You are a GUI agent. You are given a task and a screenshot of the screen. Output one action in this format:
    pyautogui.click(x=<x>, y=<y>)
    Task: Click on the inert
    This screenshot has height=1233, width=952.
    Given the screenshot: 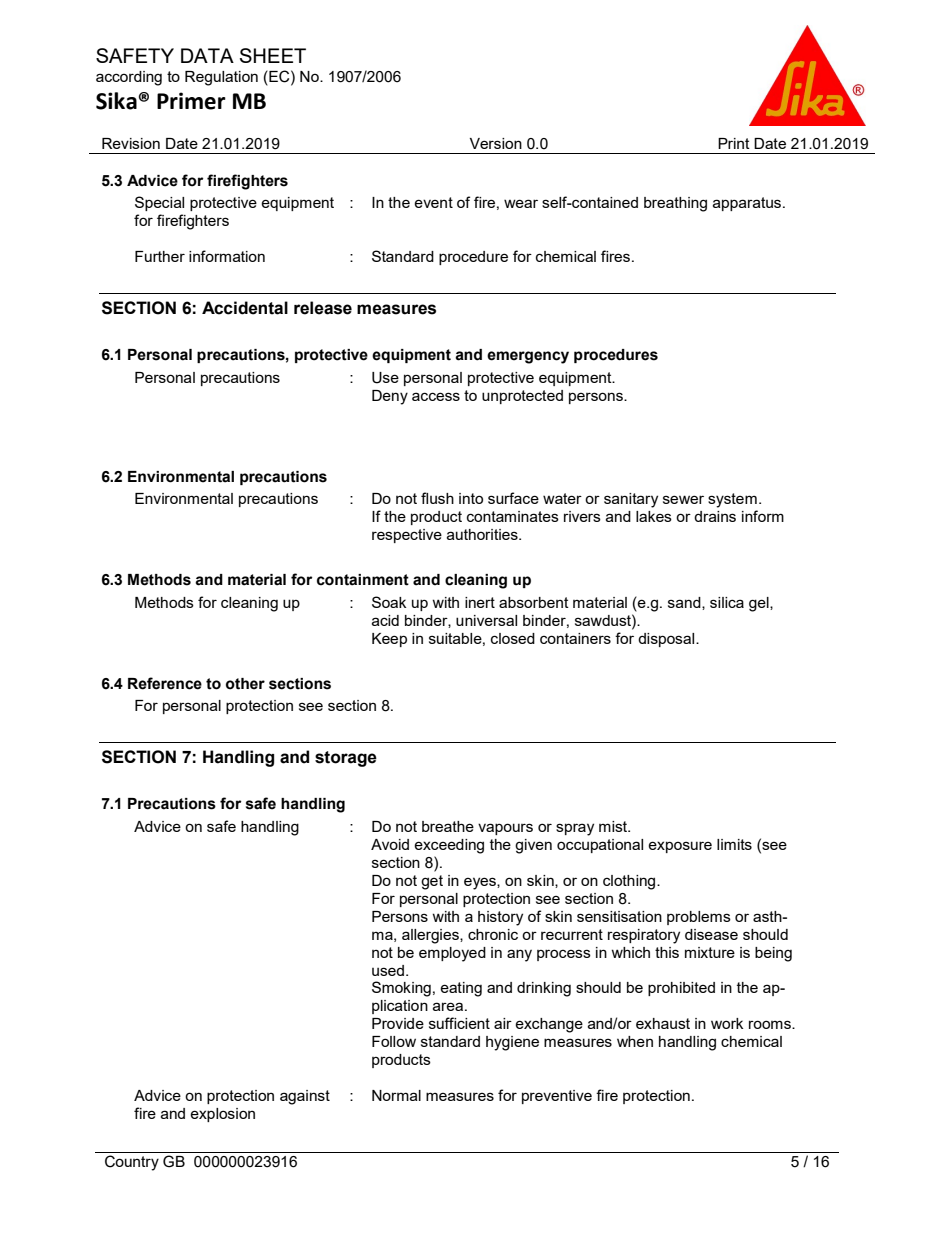 What is the action you would take?
    pyautogui.click(x=480, y=602)
